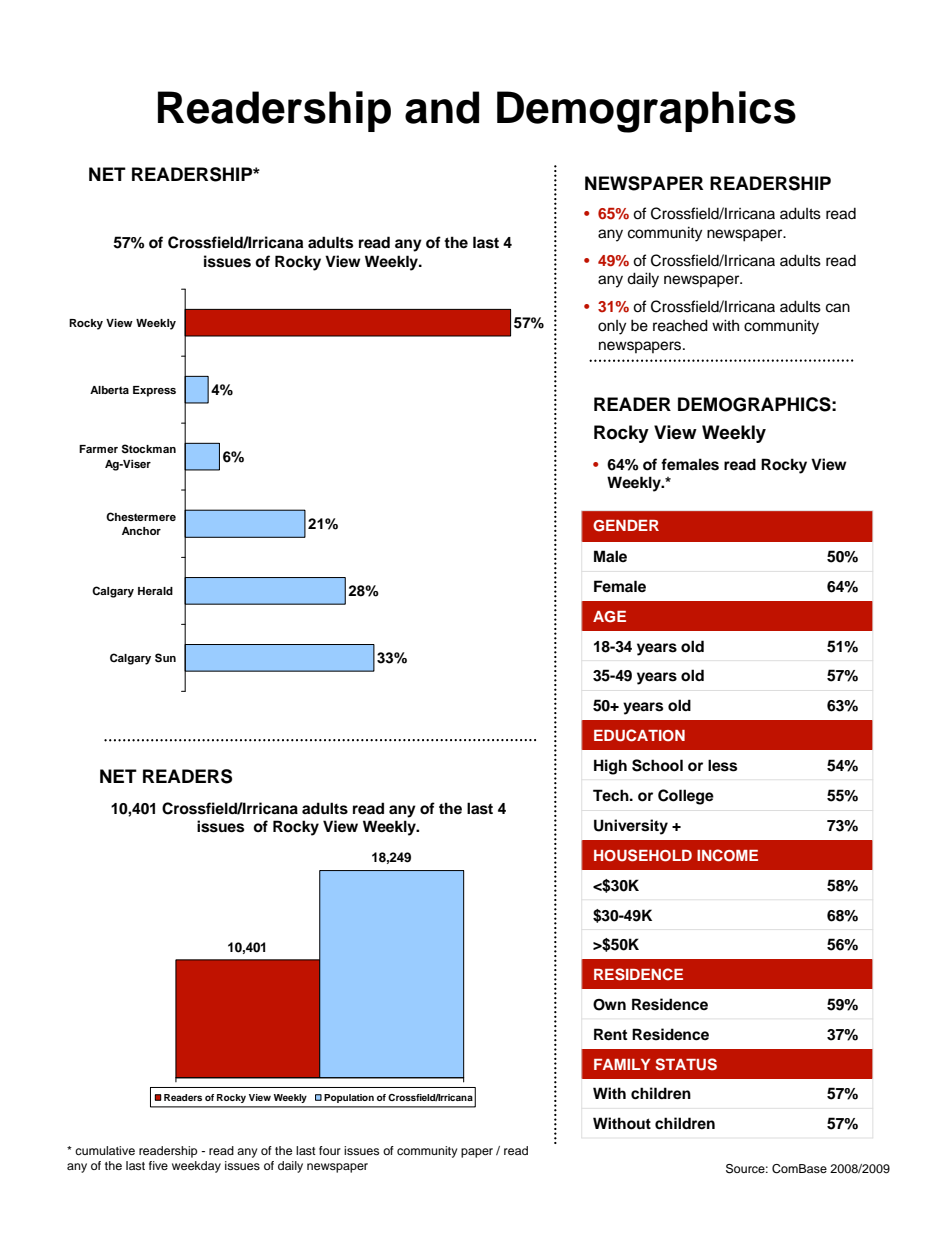 This page has width=952, height=1233. What do you see at coordinates (639, 735) in the page?
I see `EDUCATION` at bounding box center [639, 735].
